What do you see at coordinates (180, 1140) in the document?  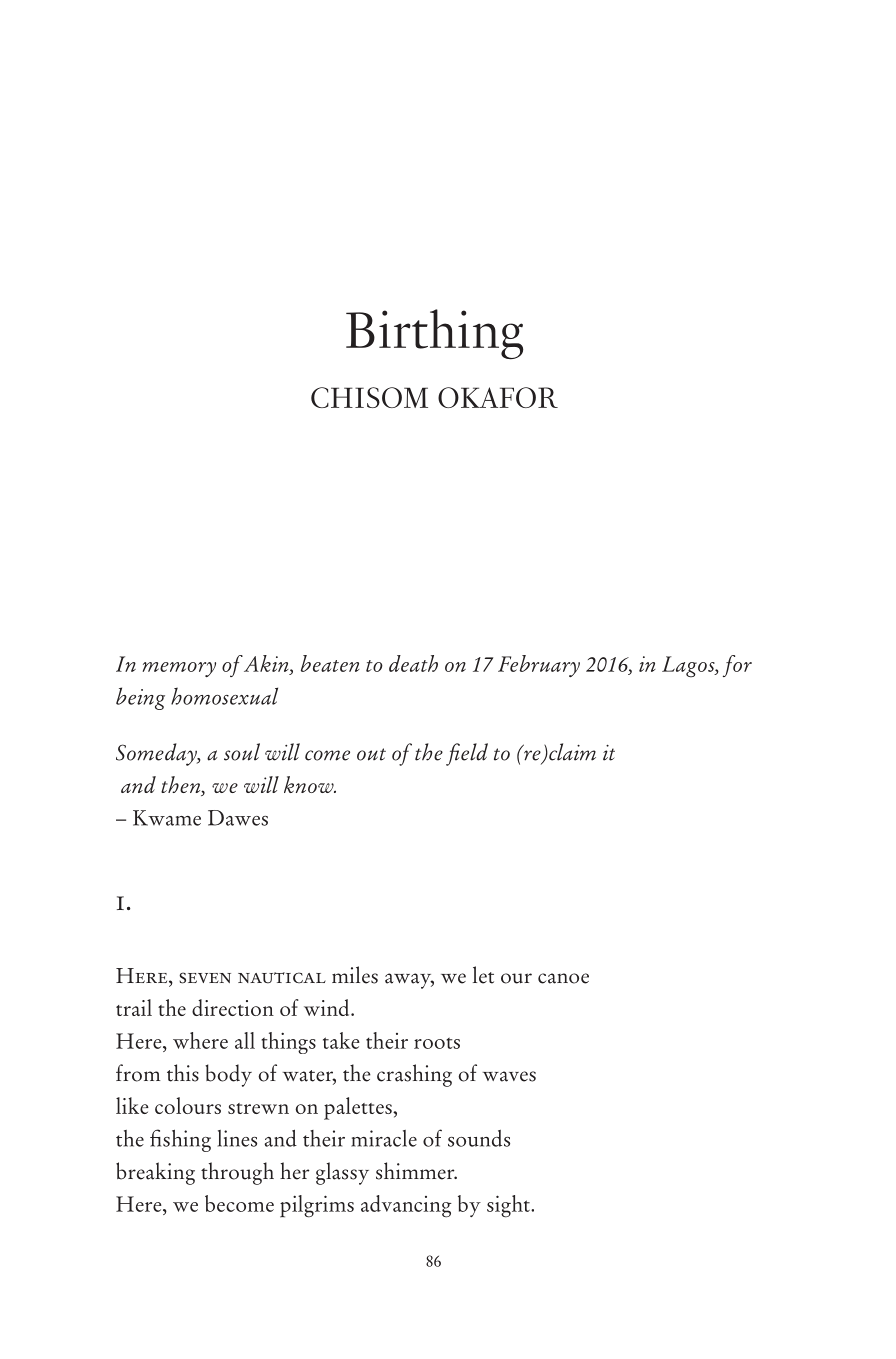 I see `fishing` at bounding box center [180, 1140].
